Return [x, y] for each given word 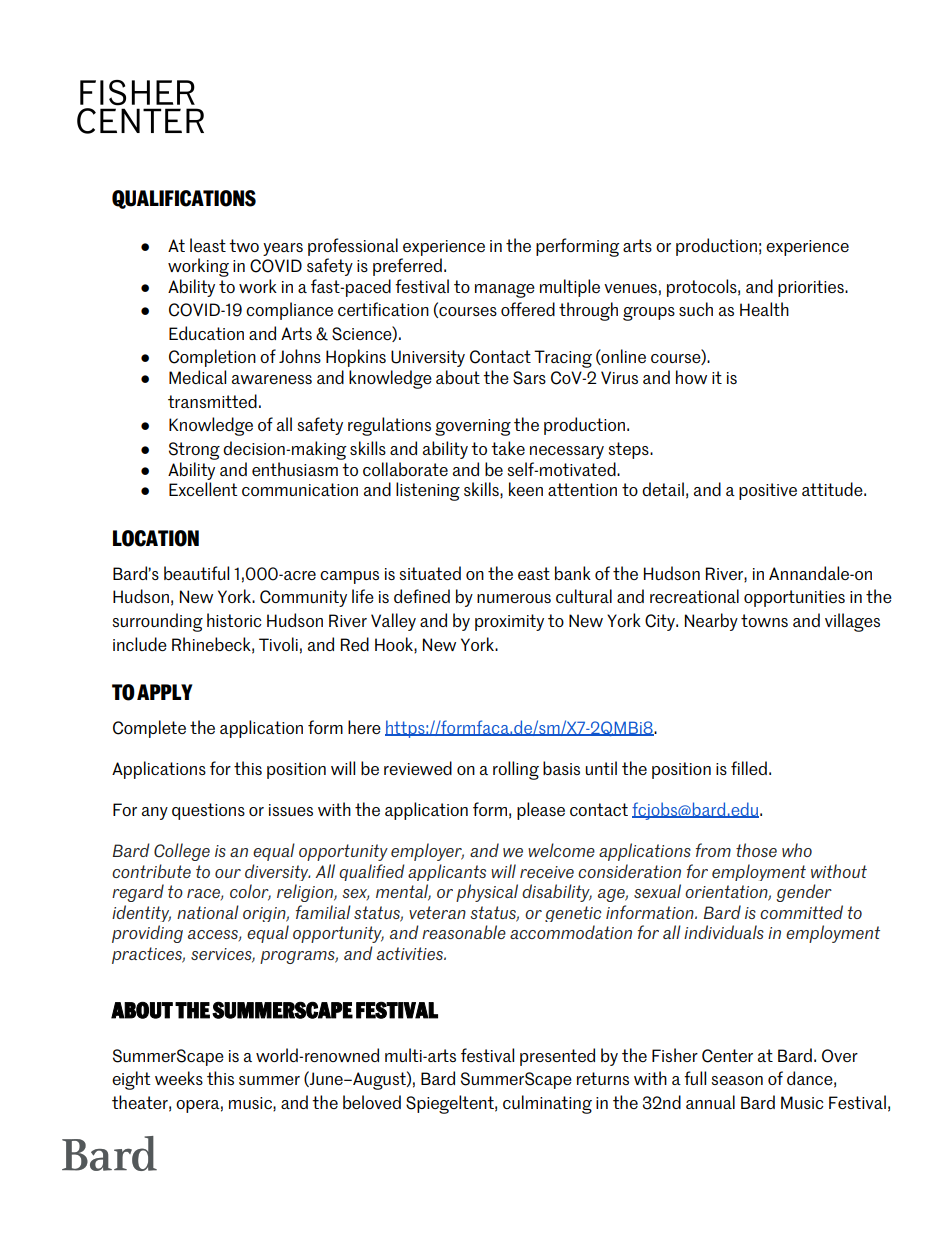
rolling [516, 770]
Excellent [203, 489]
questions [208, 811]
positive [768, 491]
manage [505, 291]
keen [526, 489]
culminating [547, 1104]
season [737, 1080]
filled [749, 768]
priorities [812, 288]
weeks [179, 1078]
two [244, 245]
